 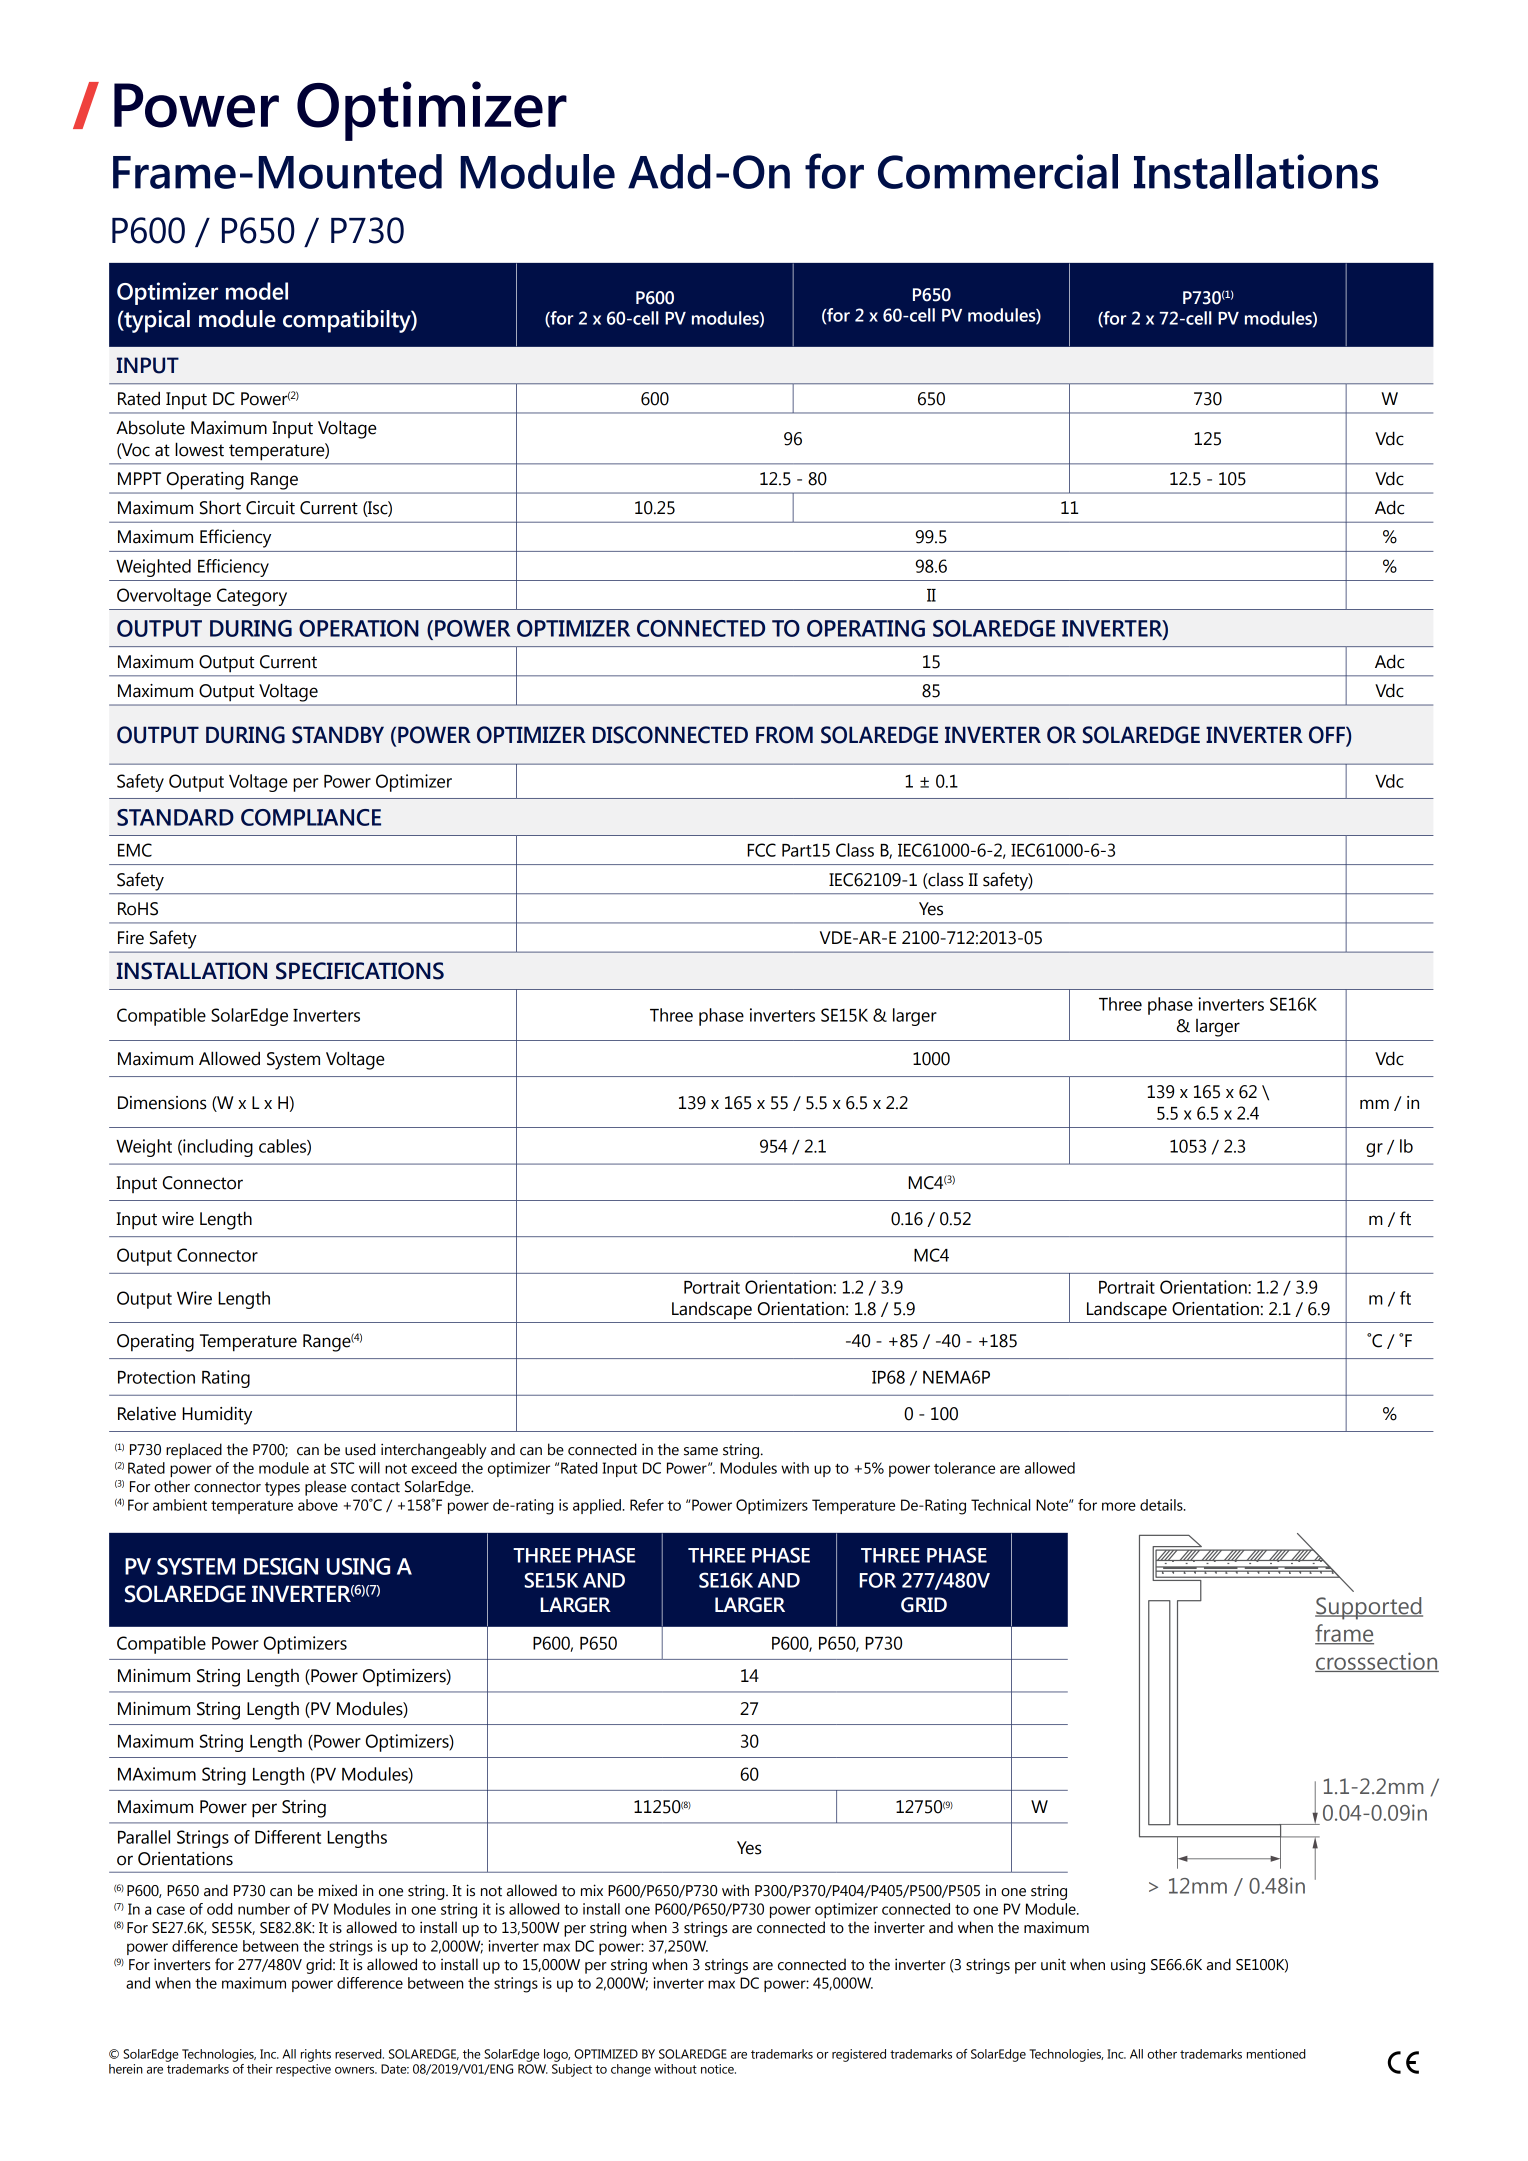 I want to click on rights, so click(x=316, y=2055).
